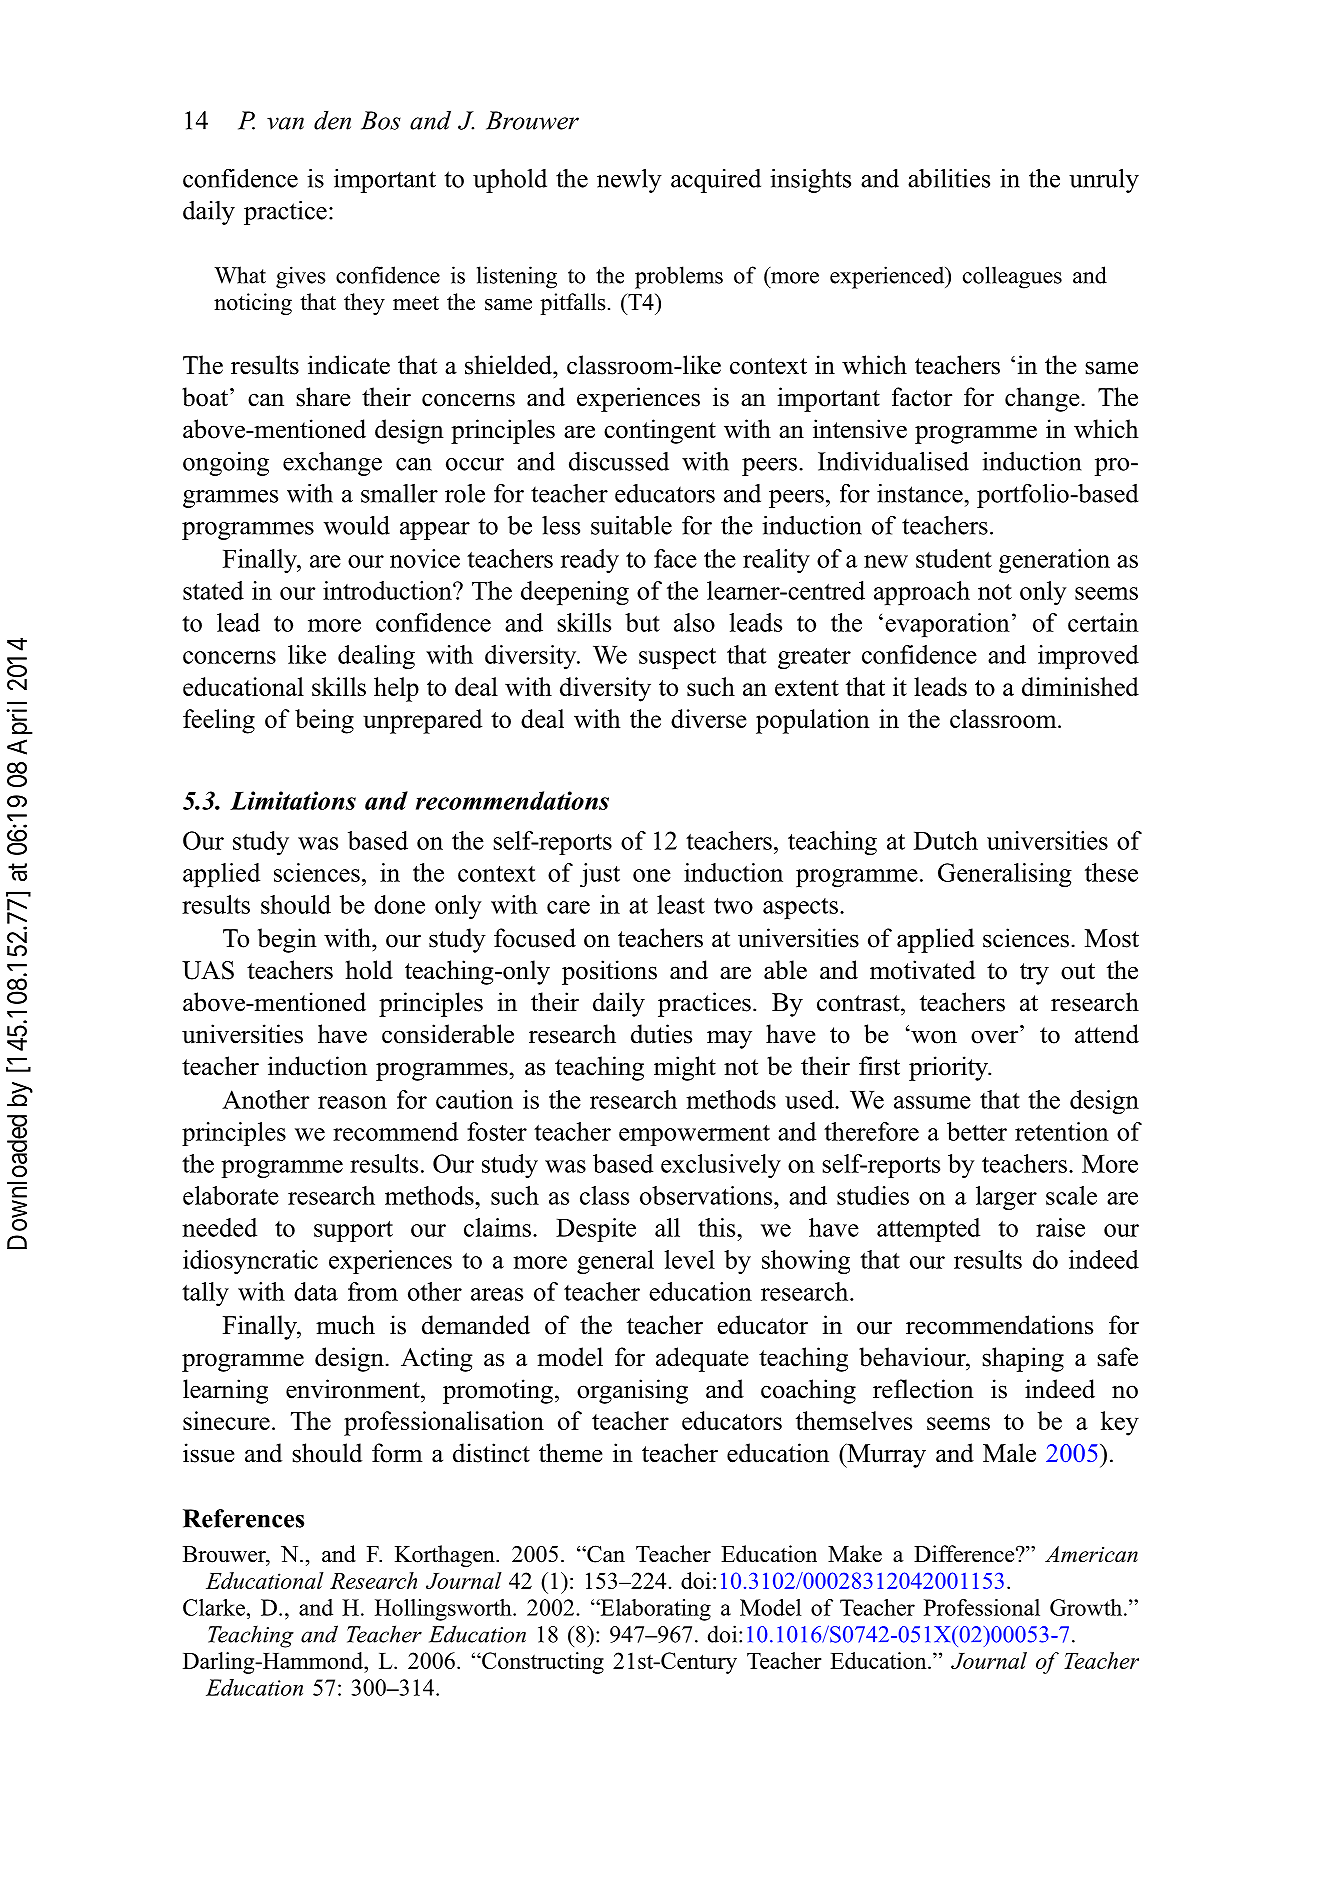  What do you see at coordinates (977, 1131) in the screenshot?
I see `better` at bounding box center [977, 1131].
